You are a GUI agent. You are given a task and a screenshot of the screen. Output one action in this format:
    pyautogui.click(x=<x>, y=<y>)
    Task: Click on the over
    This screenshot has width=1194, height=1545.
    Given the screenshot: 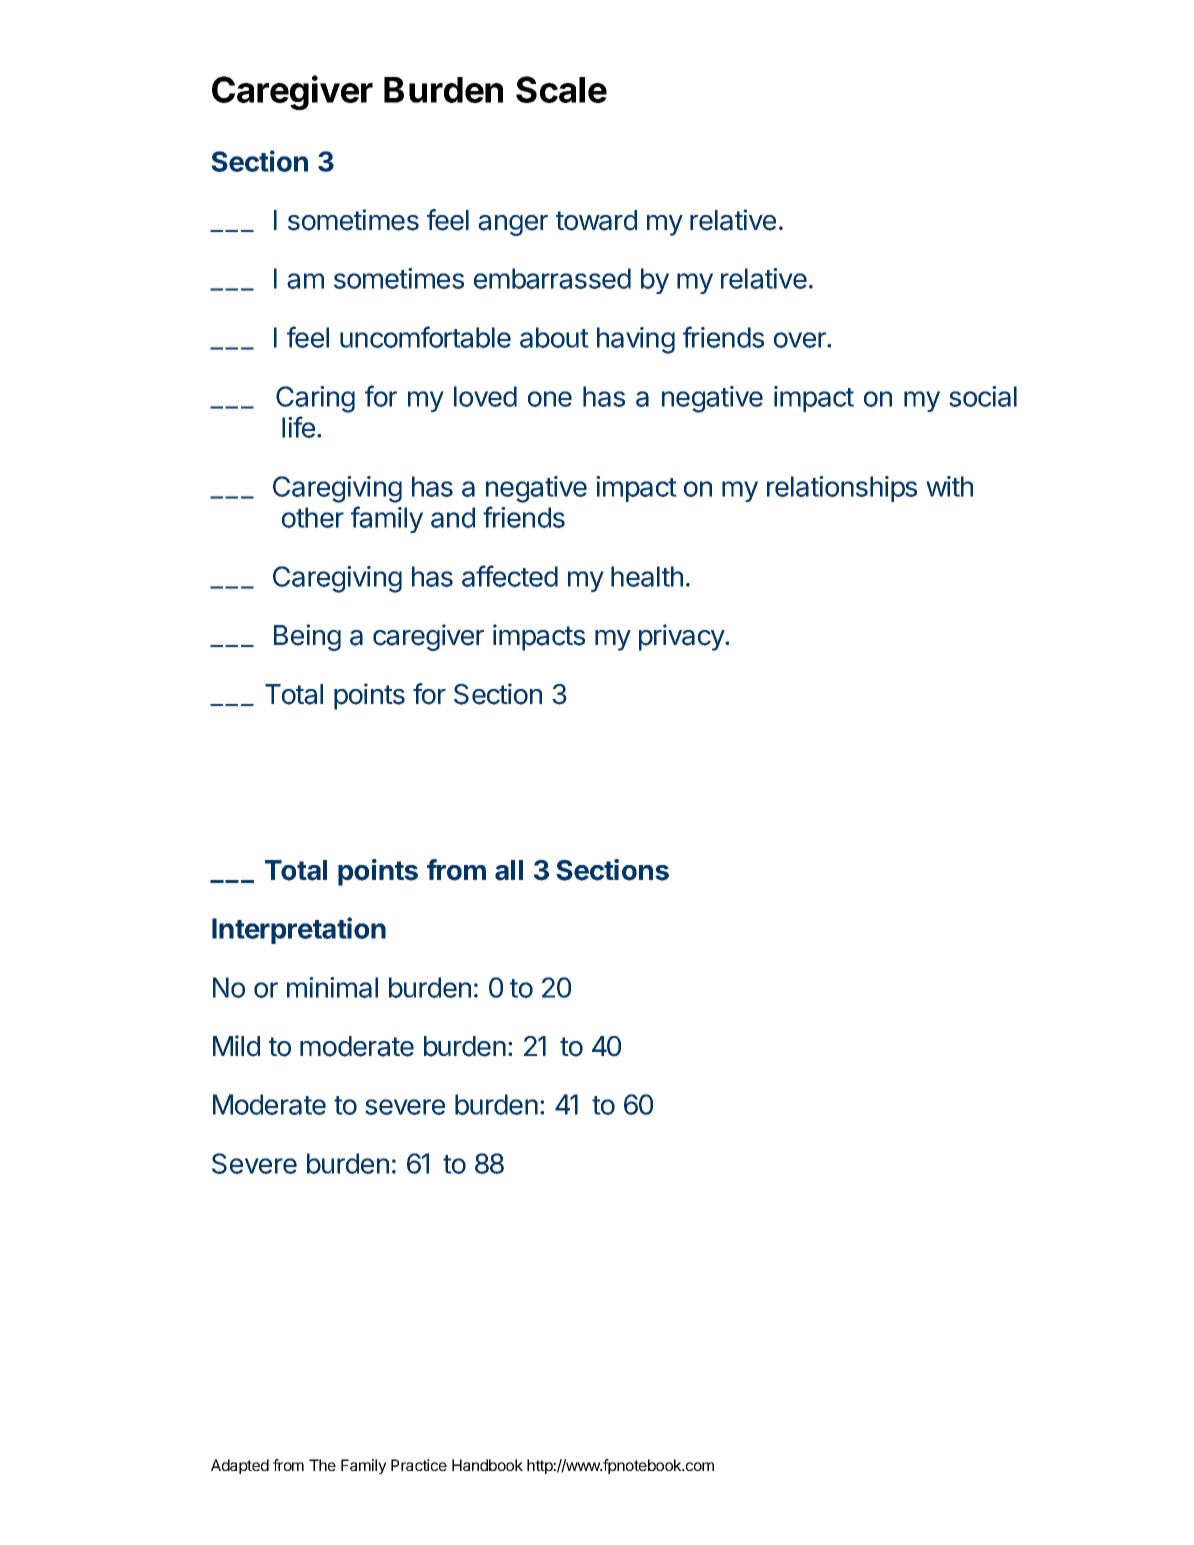 What is the action you would take?
    pyautogui.click(x=801, y=340)
